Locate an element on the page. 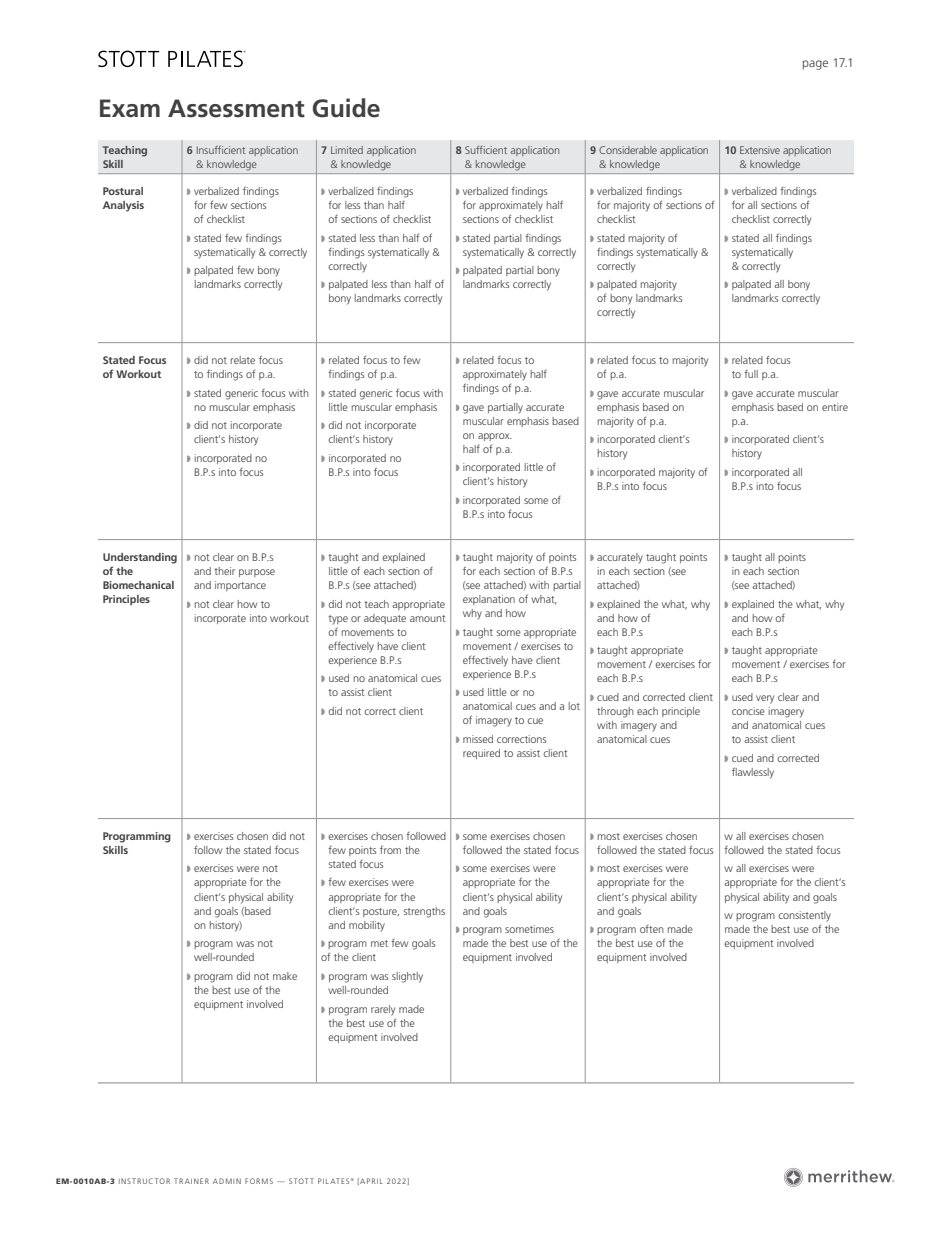 This image has height=1233, width=952. Guide is located at coordinates (346, 108).
